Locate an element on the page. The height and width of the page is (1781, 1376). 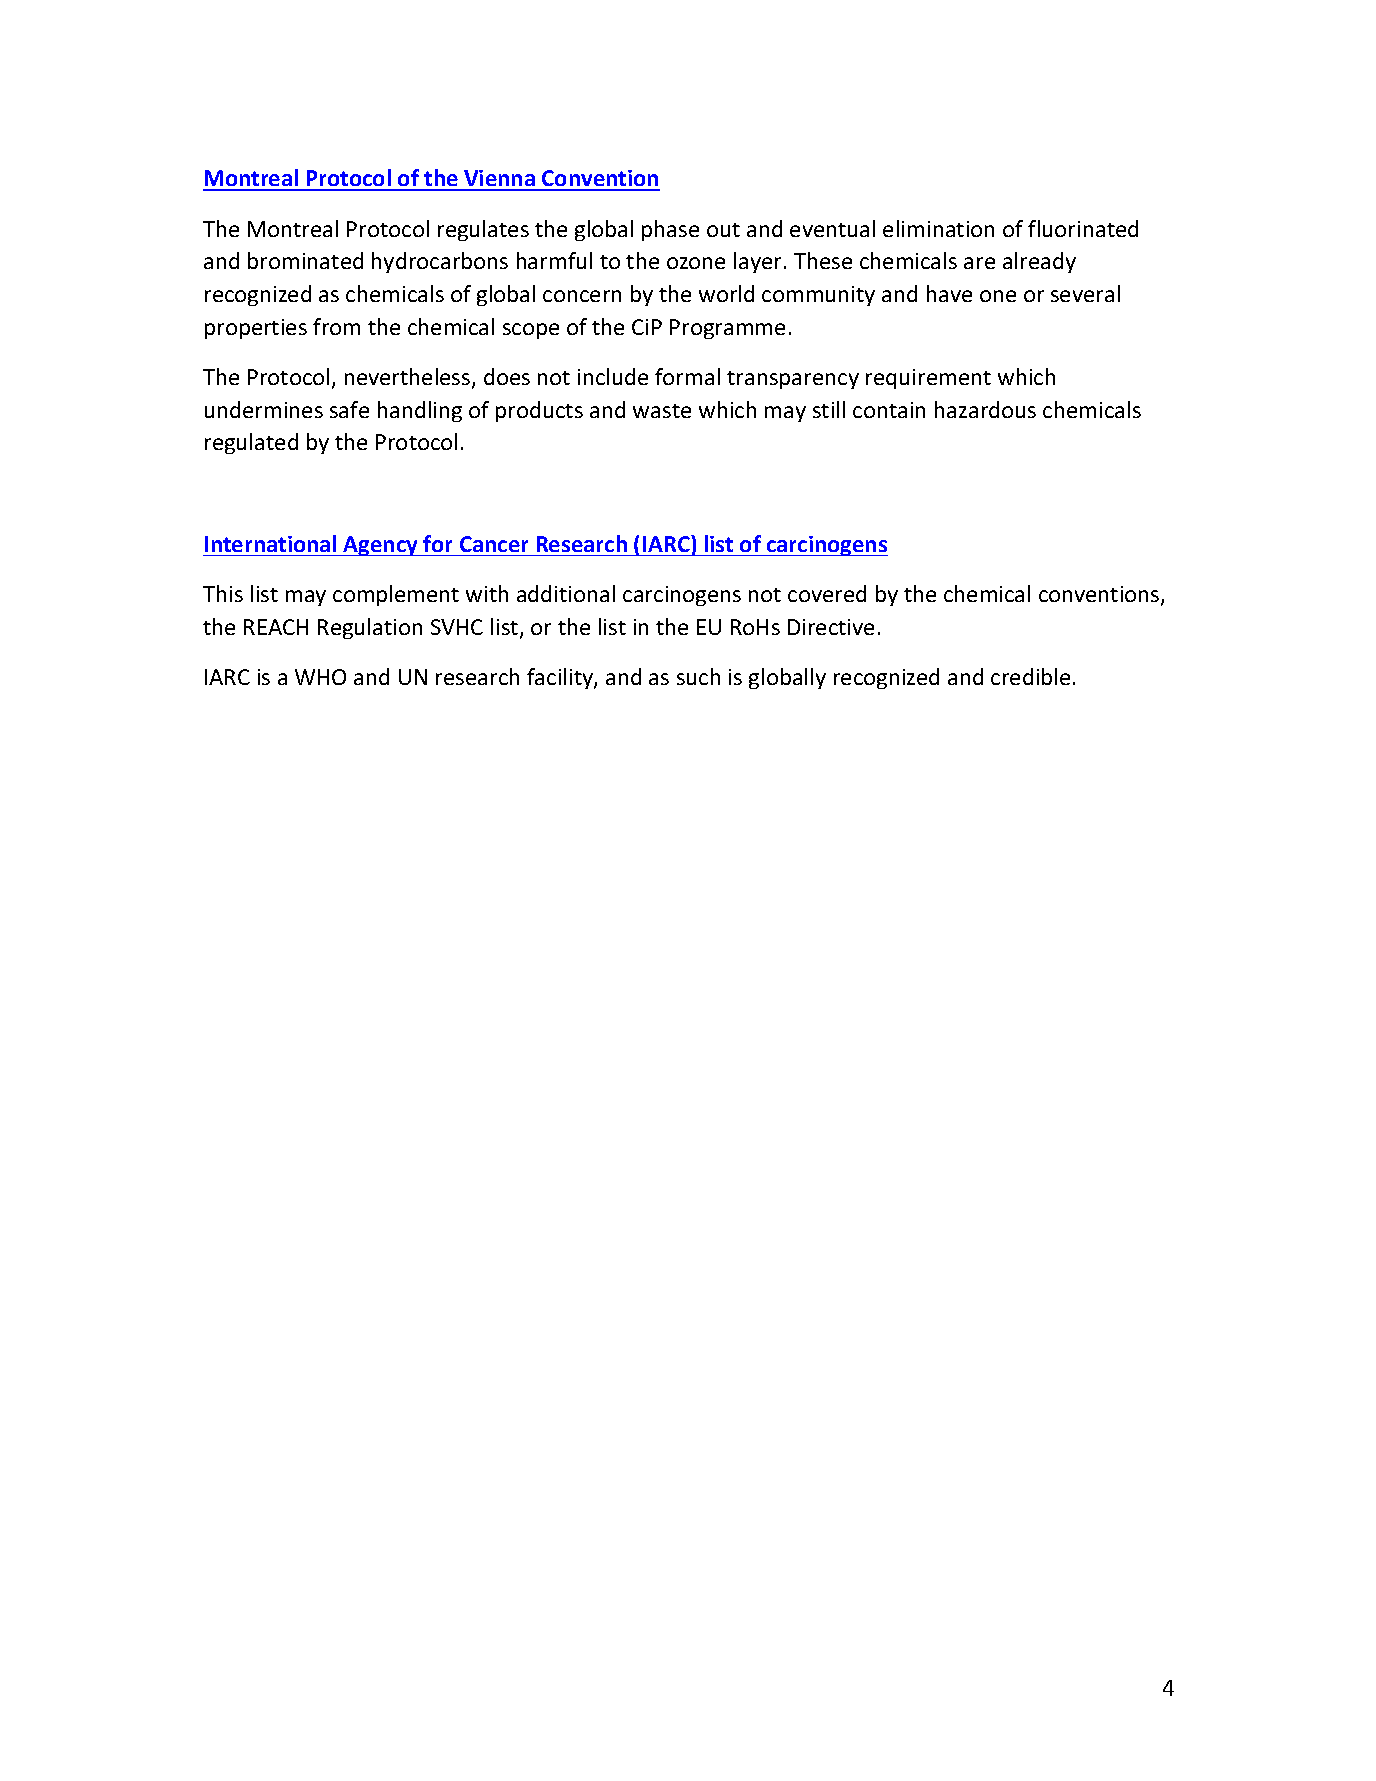
phase is located at coordinates (670, 230).
